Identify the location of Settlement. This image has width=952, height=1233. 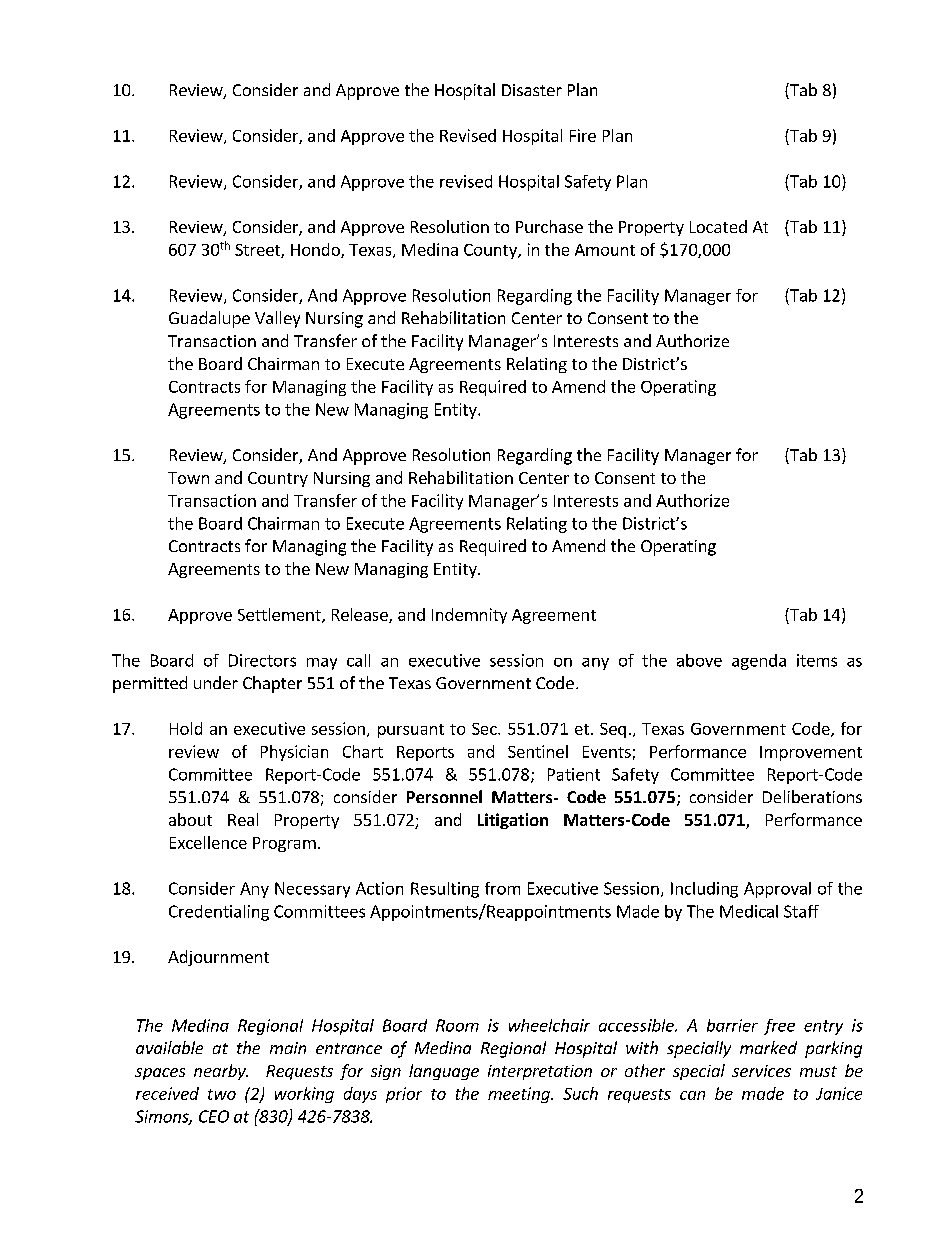
(280, 615).
